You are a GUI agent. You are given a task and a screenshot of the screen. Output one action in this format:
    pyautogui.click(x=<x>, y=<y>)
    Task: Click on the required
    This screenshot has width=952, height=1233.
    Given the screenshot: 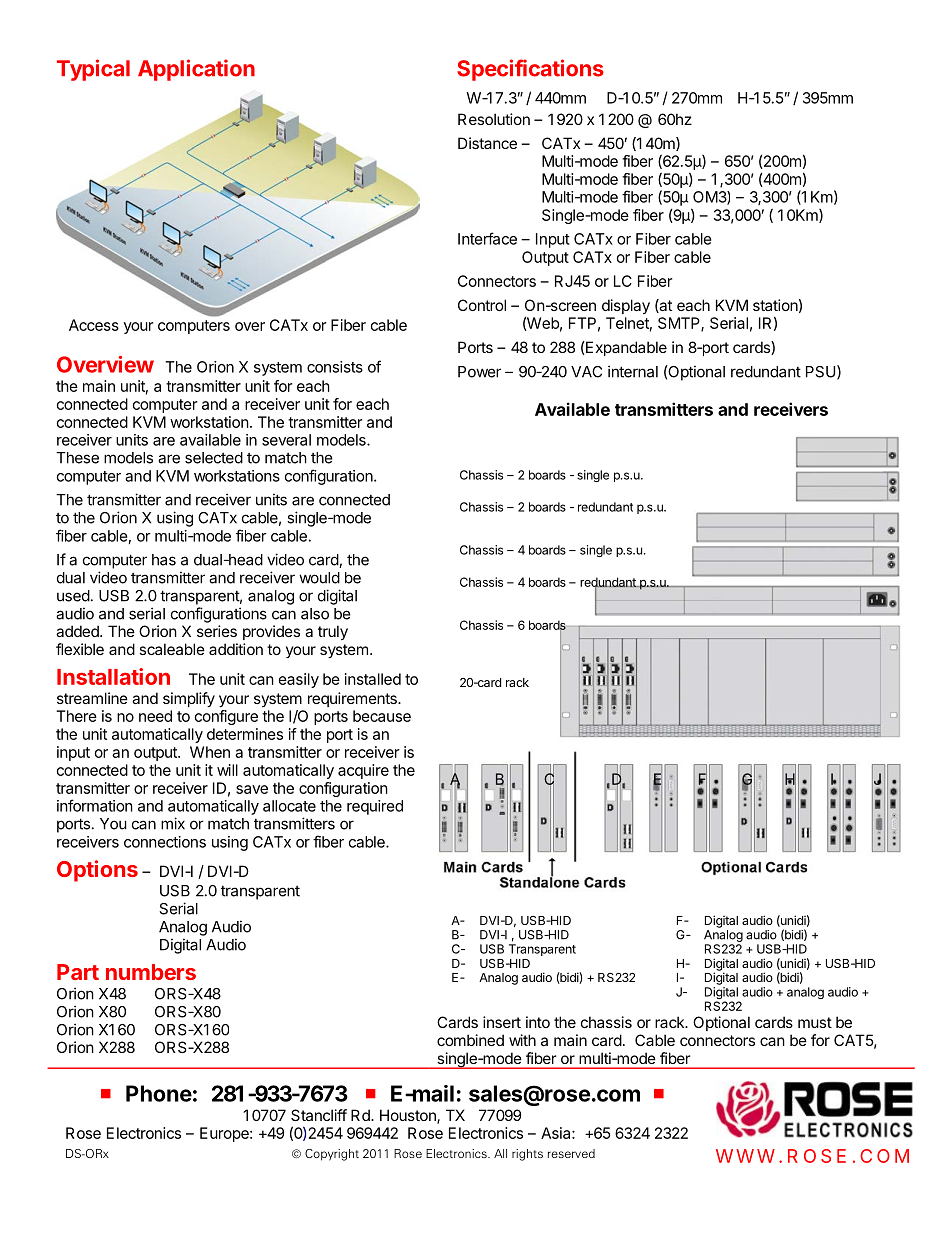 What is the action you would take?
    pyautogui.click(x=375, y=807)
